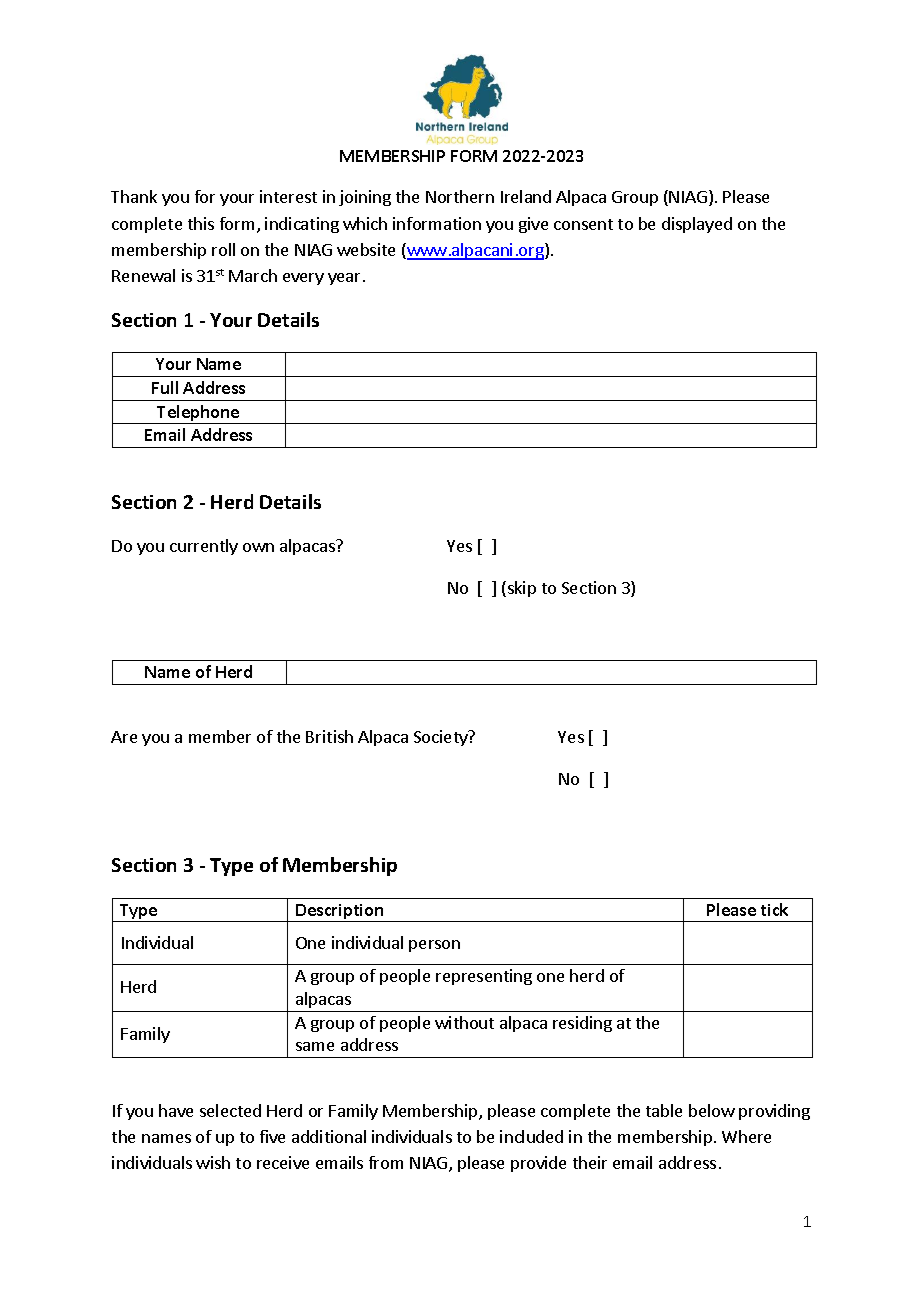 This screenshot has width=924, height=1308. Describe the element at coordinates (774, 909) in the screenshot. I see `tick` at that location.
